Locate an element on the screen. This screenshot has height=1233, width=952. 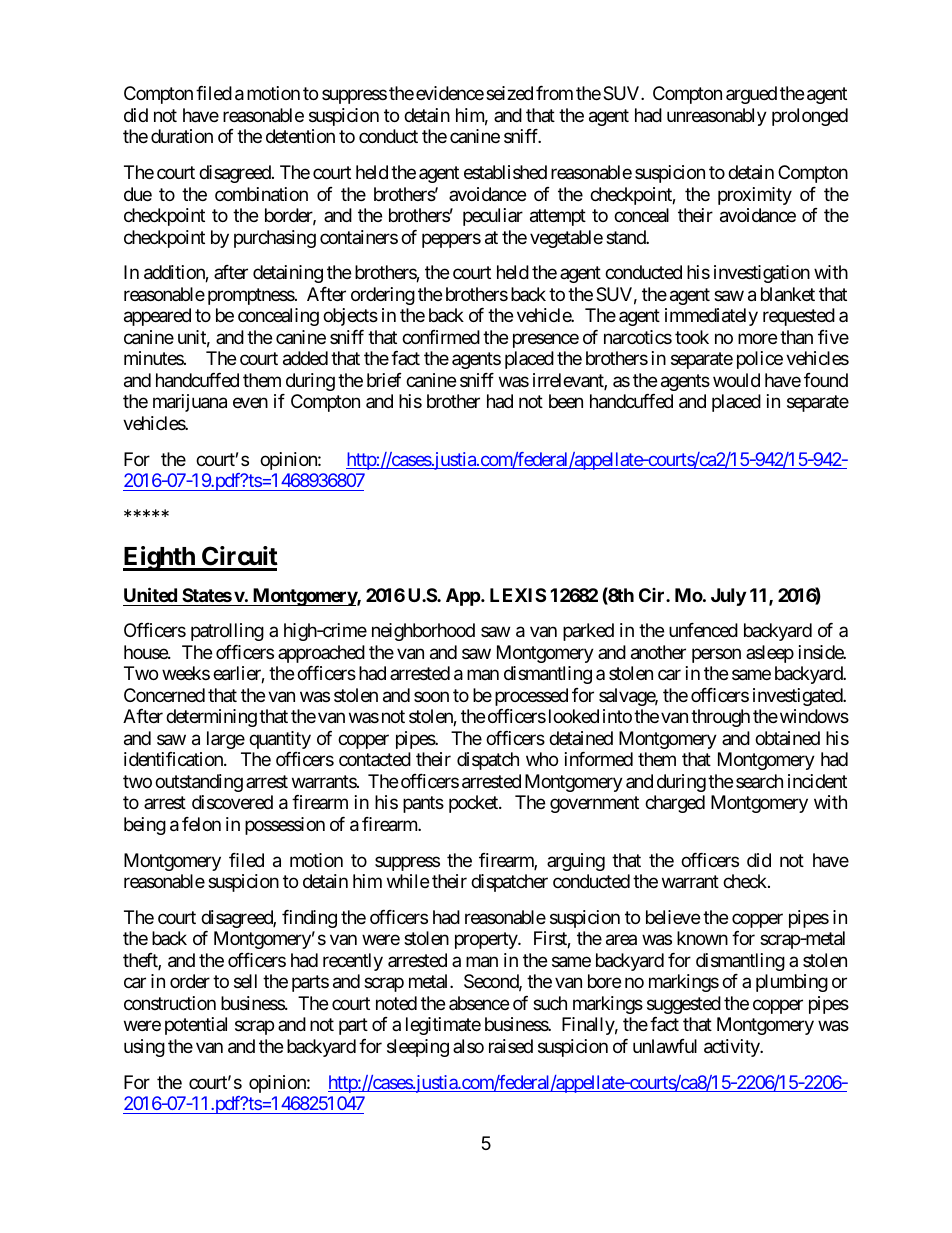
unreasonably is located at coordinates (717, 117).
